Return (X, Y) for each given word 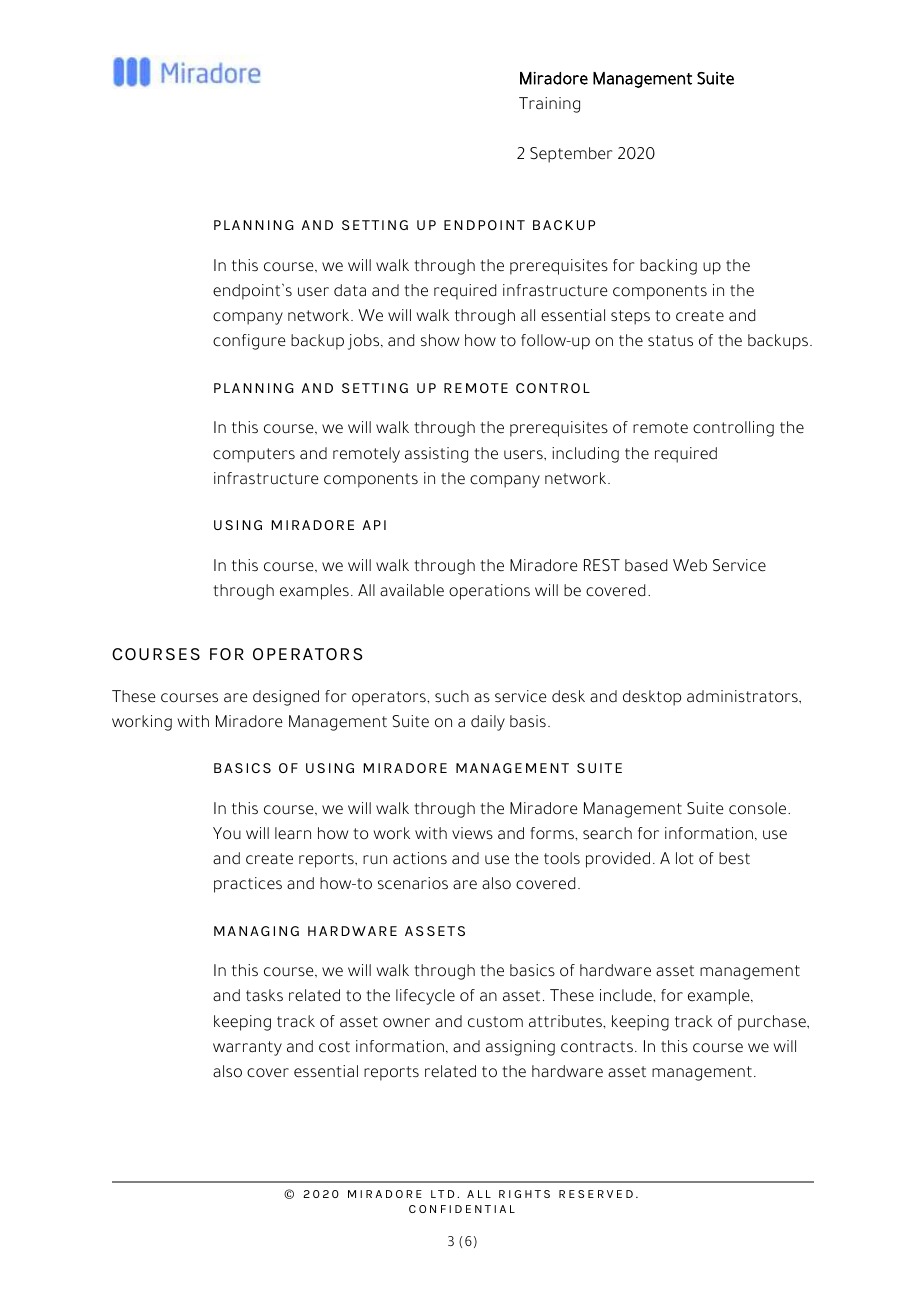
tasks (264, 995)
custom (495, 1022)
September (571, 155)
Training (549, 105)
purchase (773, 1023)
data (350, 290)
